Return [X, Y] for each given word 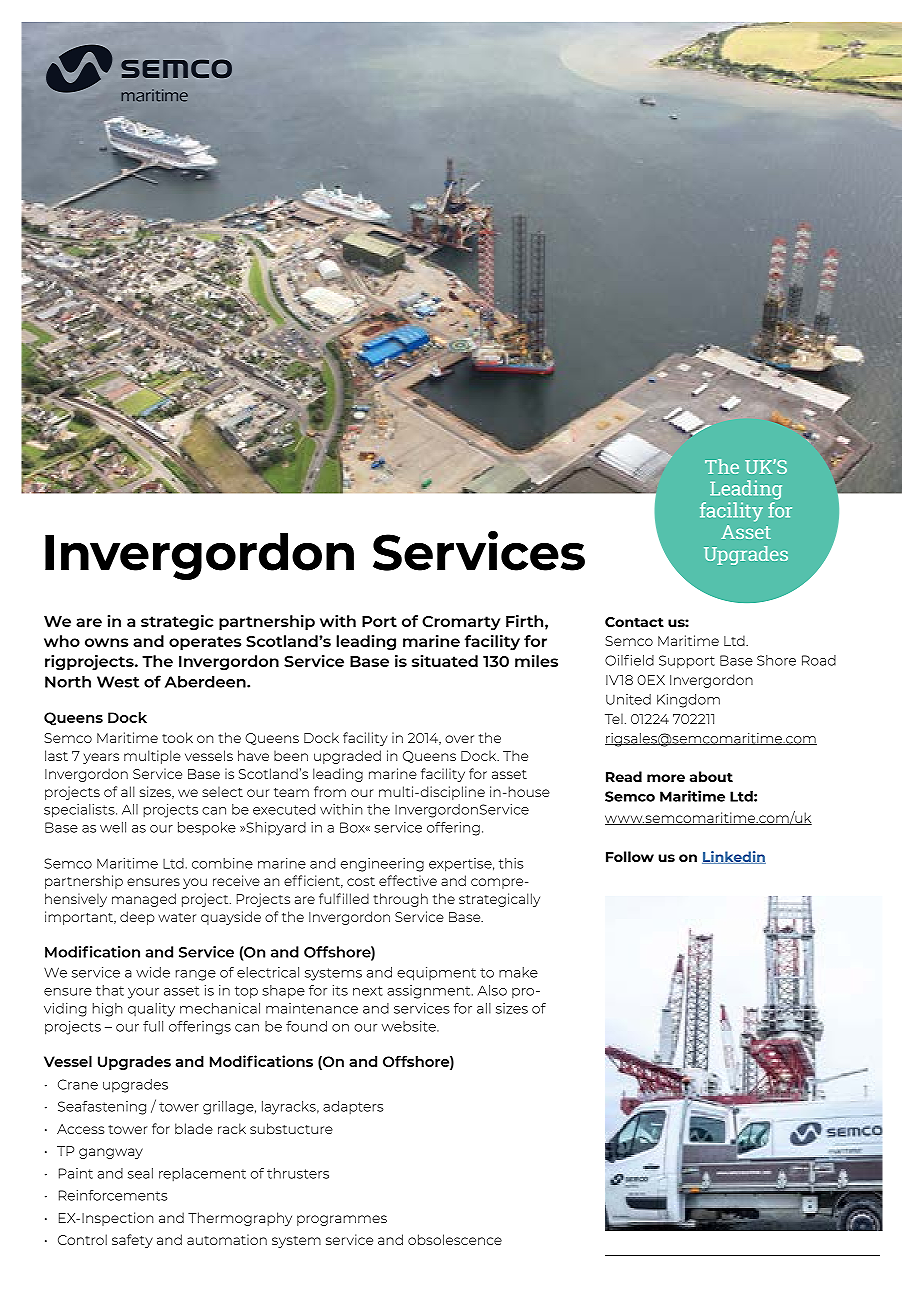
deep [137, 918]
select [222, 792]
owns [106, 642]
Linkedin [734, 857]
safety [132, 1241]
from [330, 791]
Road [819, 660]
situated [445, 661]
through [400, 900]
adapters [353, 1107]
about [711, 776]
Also [492, 990]
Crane [78, 1084]
